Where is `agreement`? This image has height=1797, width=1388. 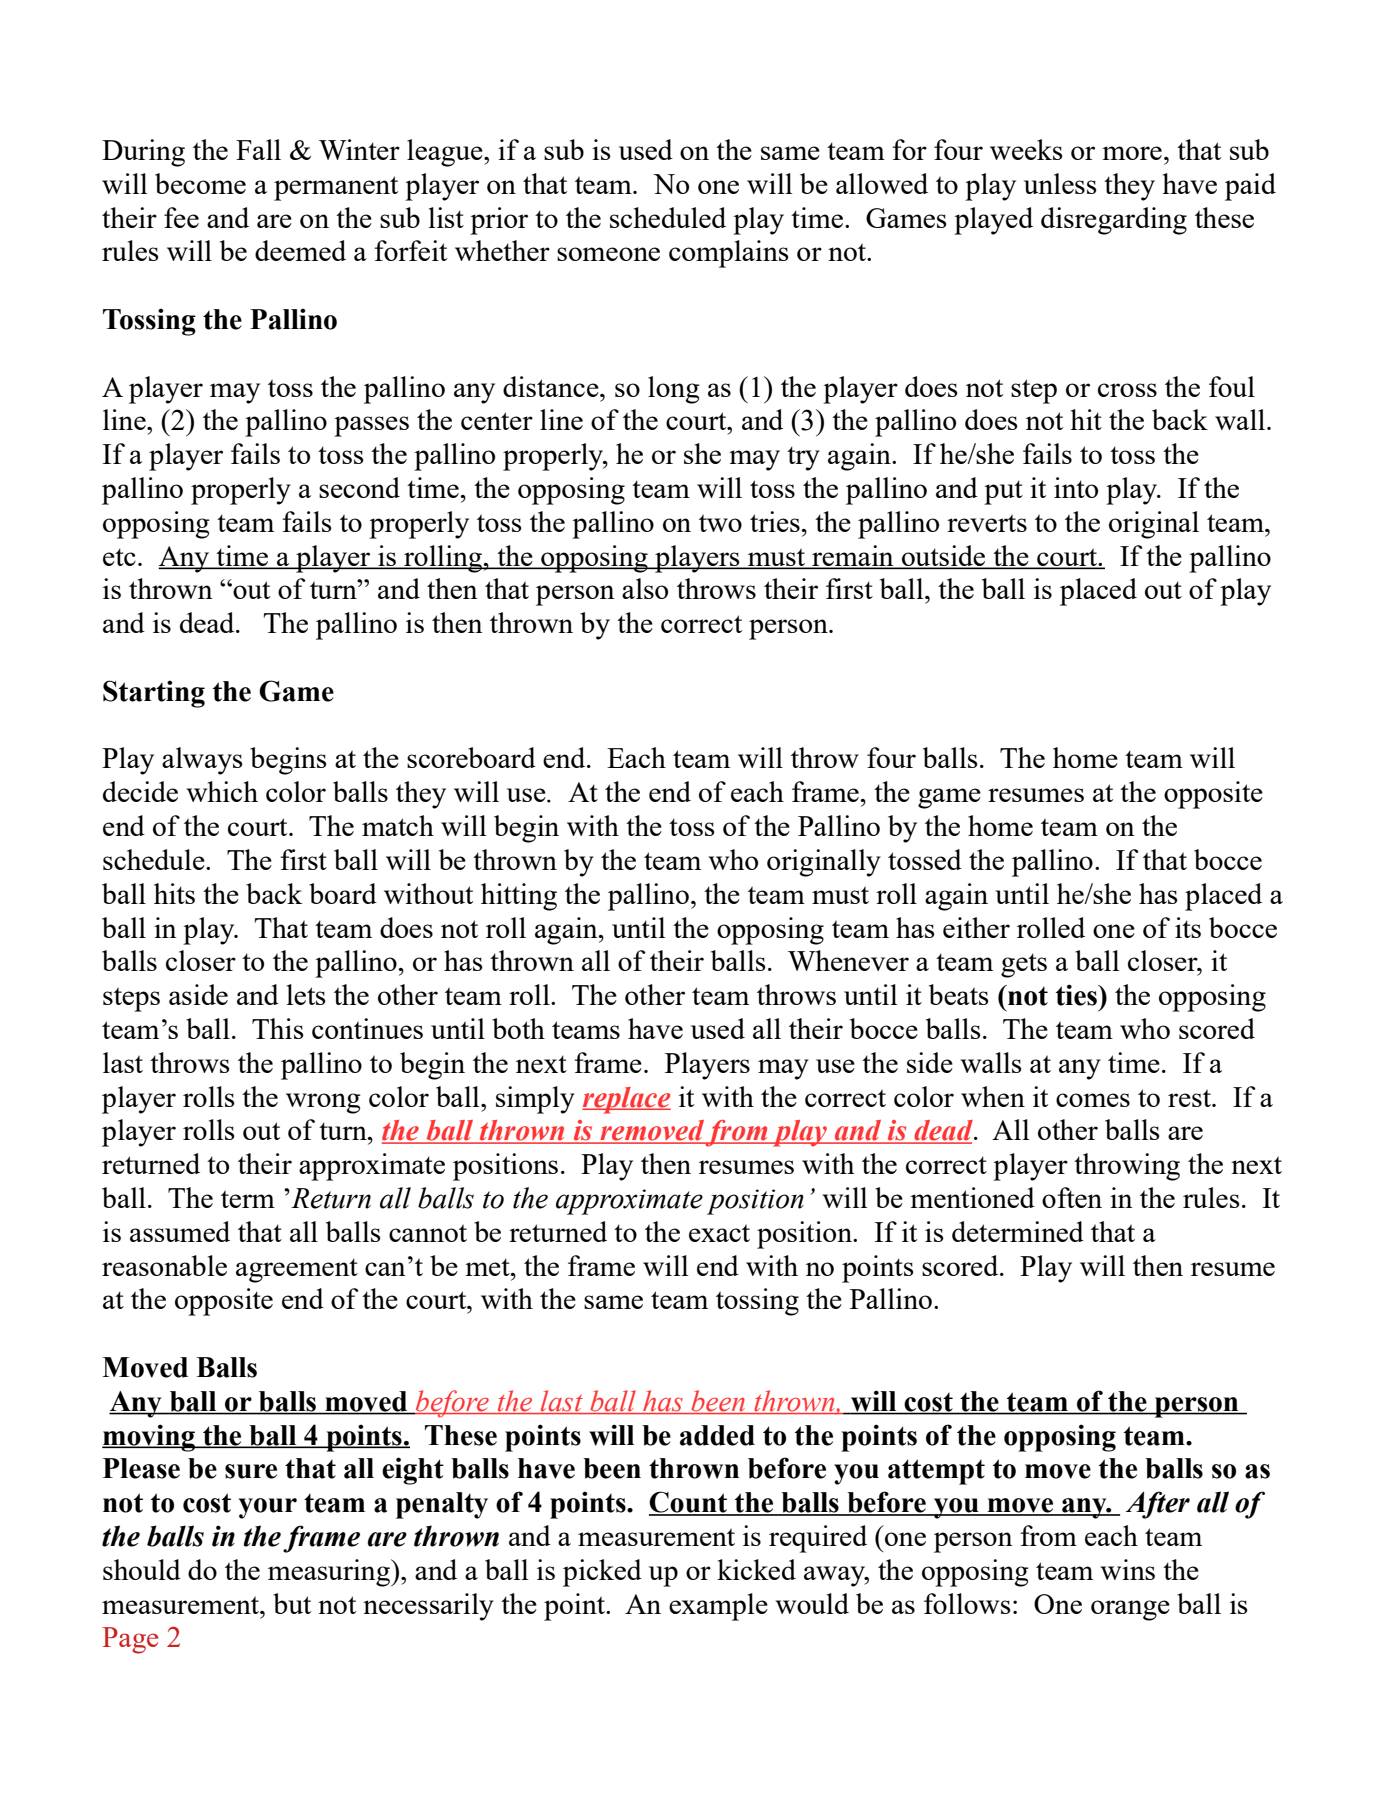
agreement is located at coordinates (297, 1270).
